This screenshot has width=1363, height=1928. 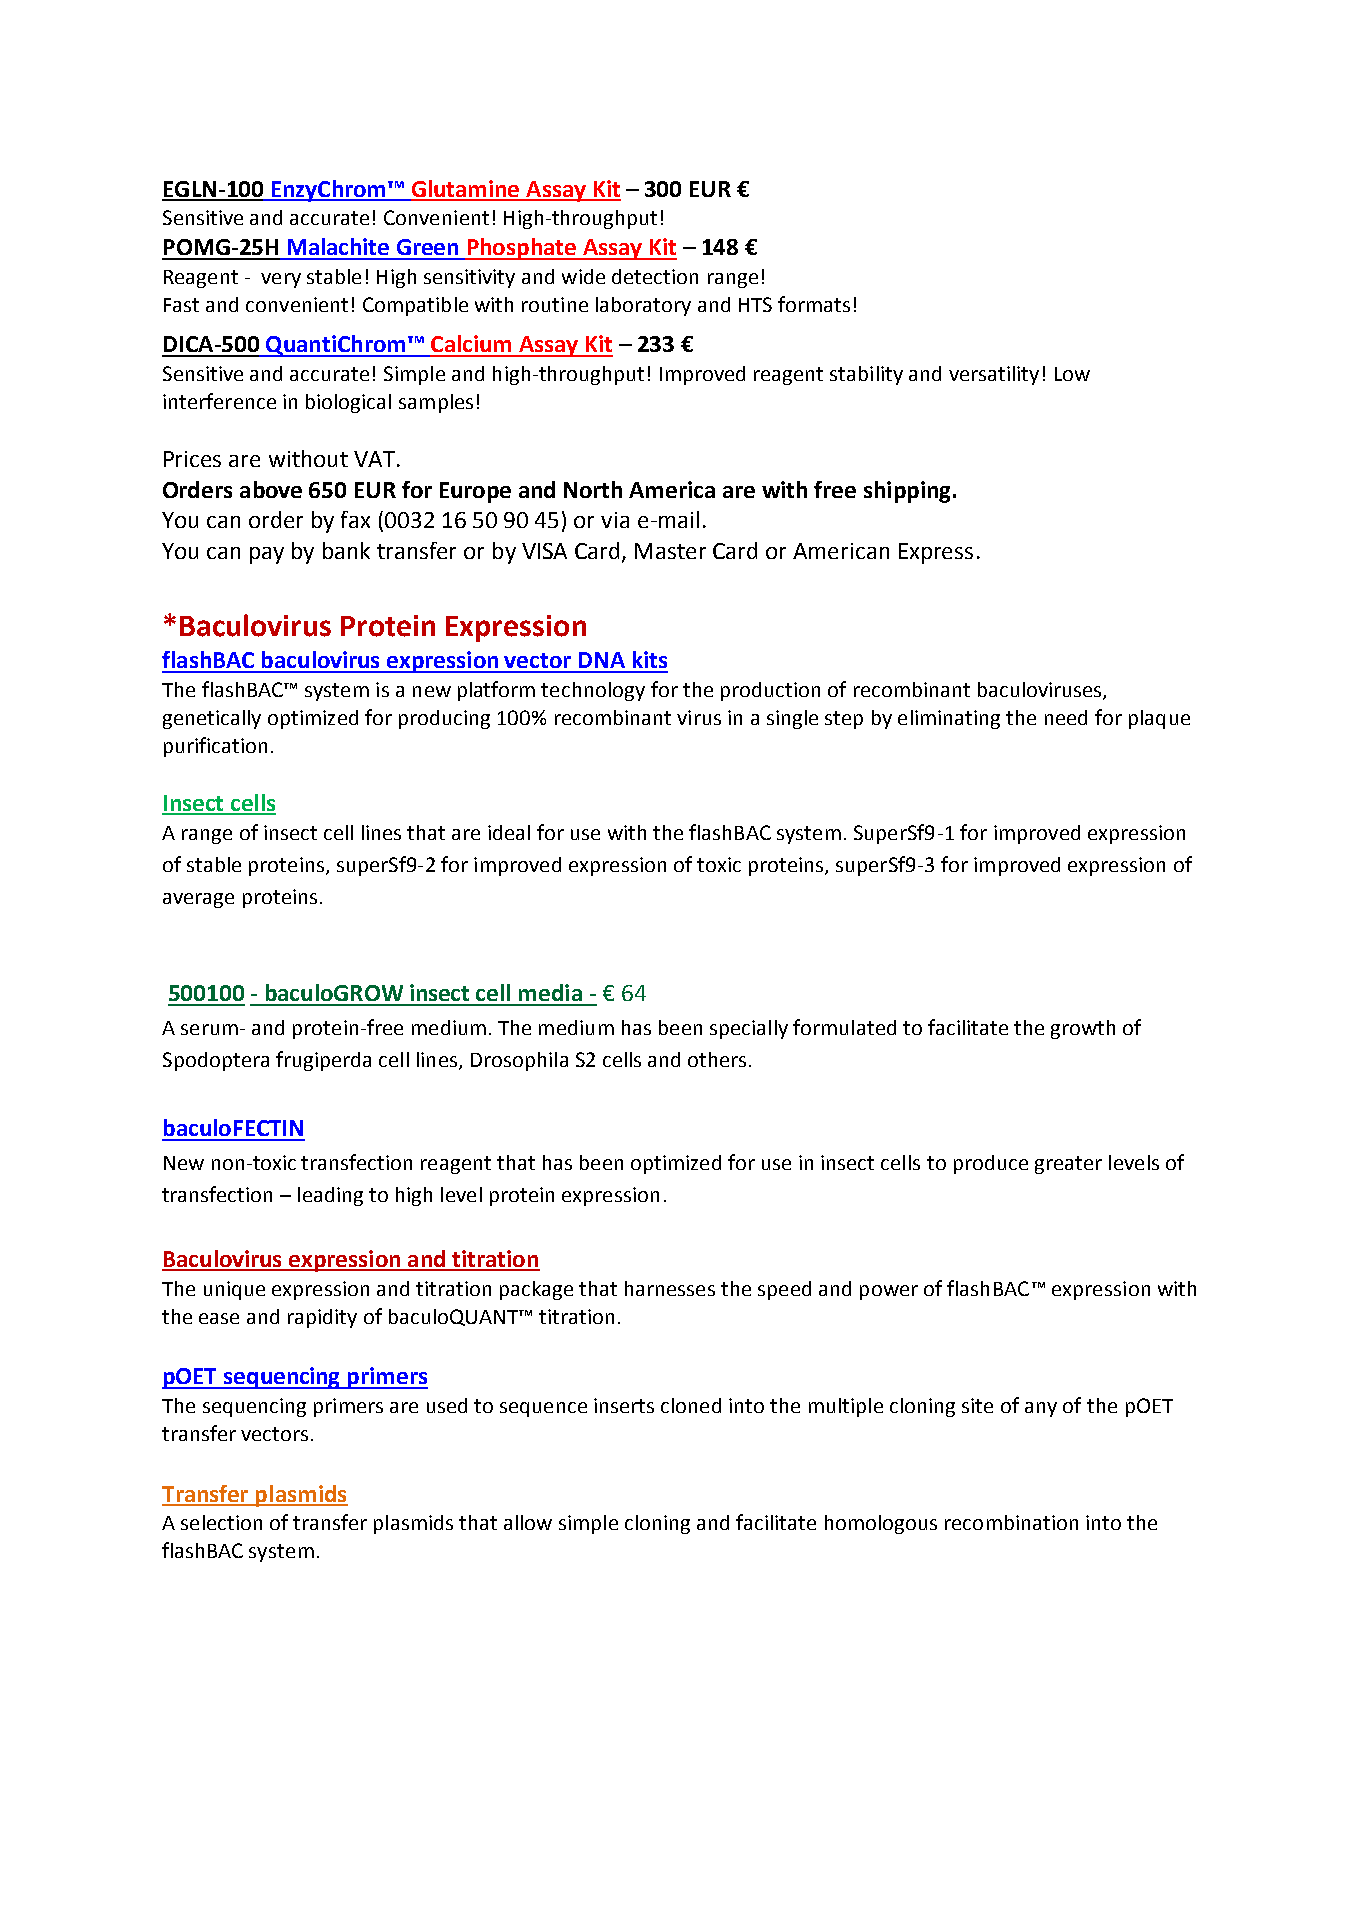 I want to click on shipping, so click(x=907, y=492).
